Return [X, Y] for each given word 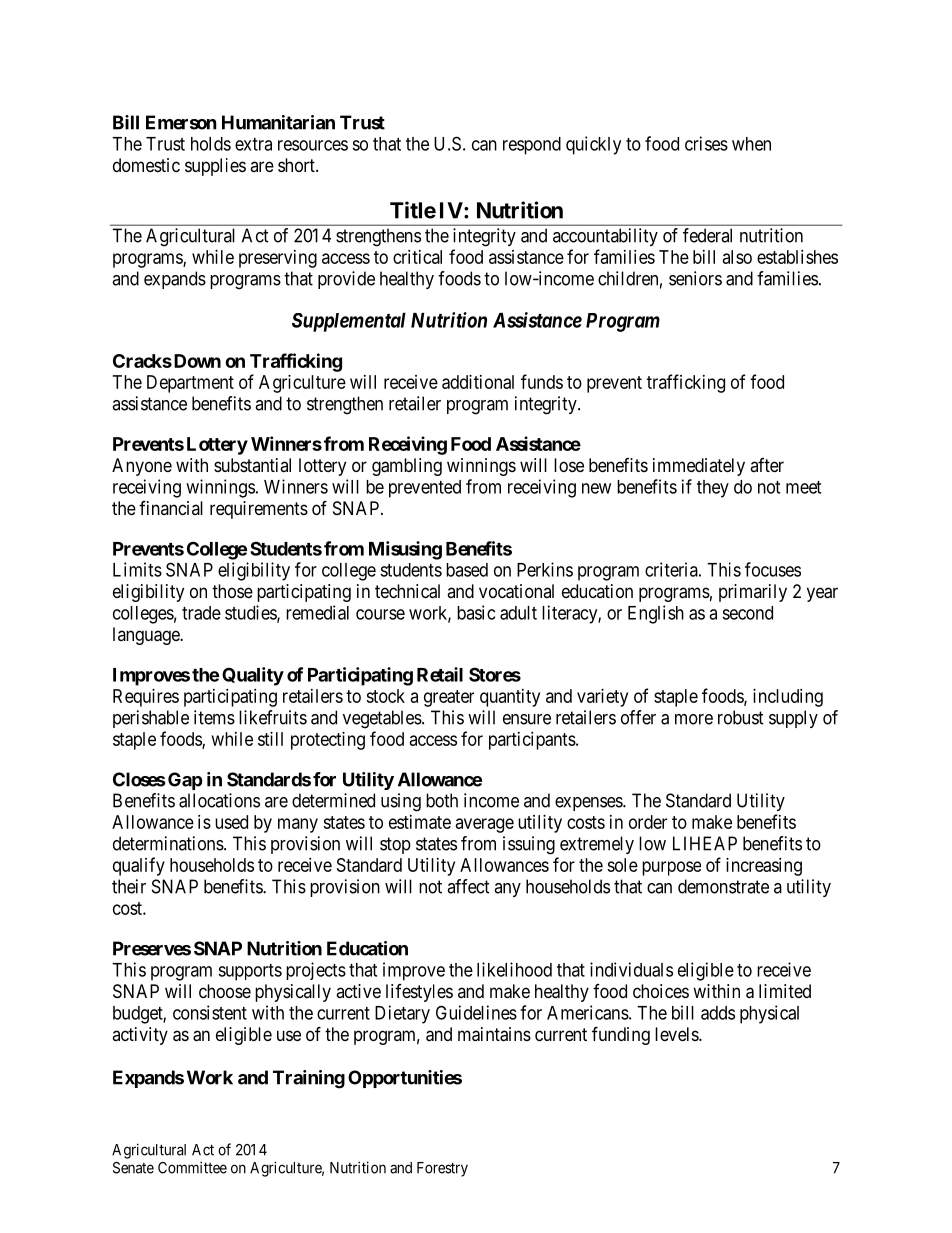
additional [478, 382]
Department [190, 384]
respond [532, 146]
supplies [215, 167]
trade [201, 613]
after [767, 465]
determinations [169, 843]
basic [476, 612]
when [751, 144]
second [747, 613]
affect [468, 886]
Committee [192, 1167]
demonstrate [723, 886]
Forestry [442, 1169]
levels [677, 1034]
